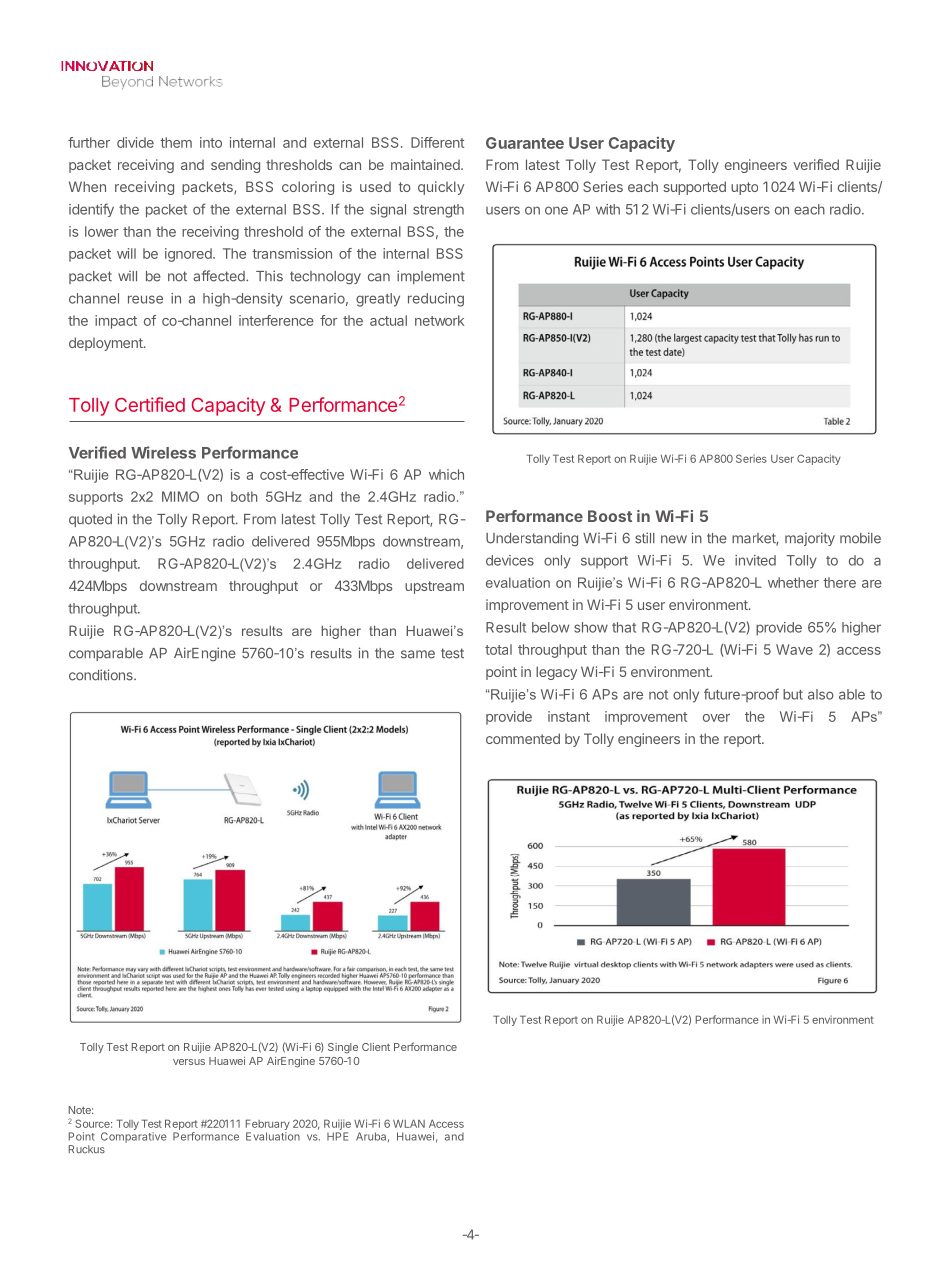 The width and height of the screenshot is (949, 1288). Describe the element at coordinates (716, 718) in the screenshot. I see `over` at that location.
